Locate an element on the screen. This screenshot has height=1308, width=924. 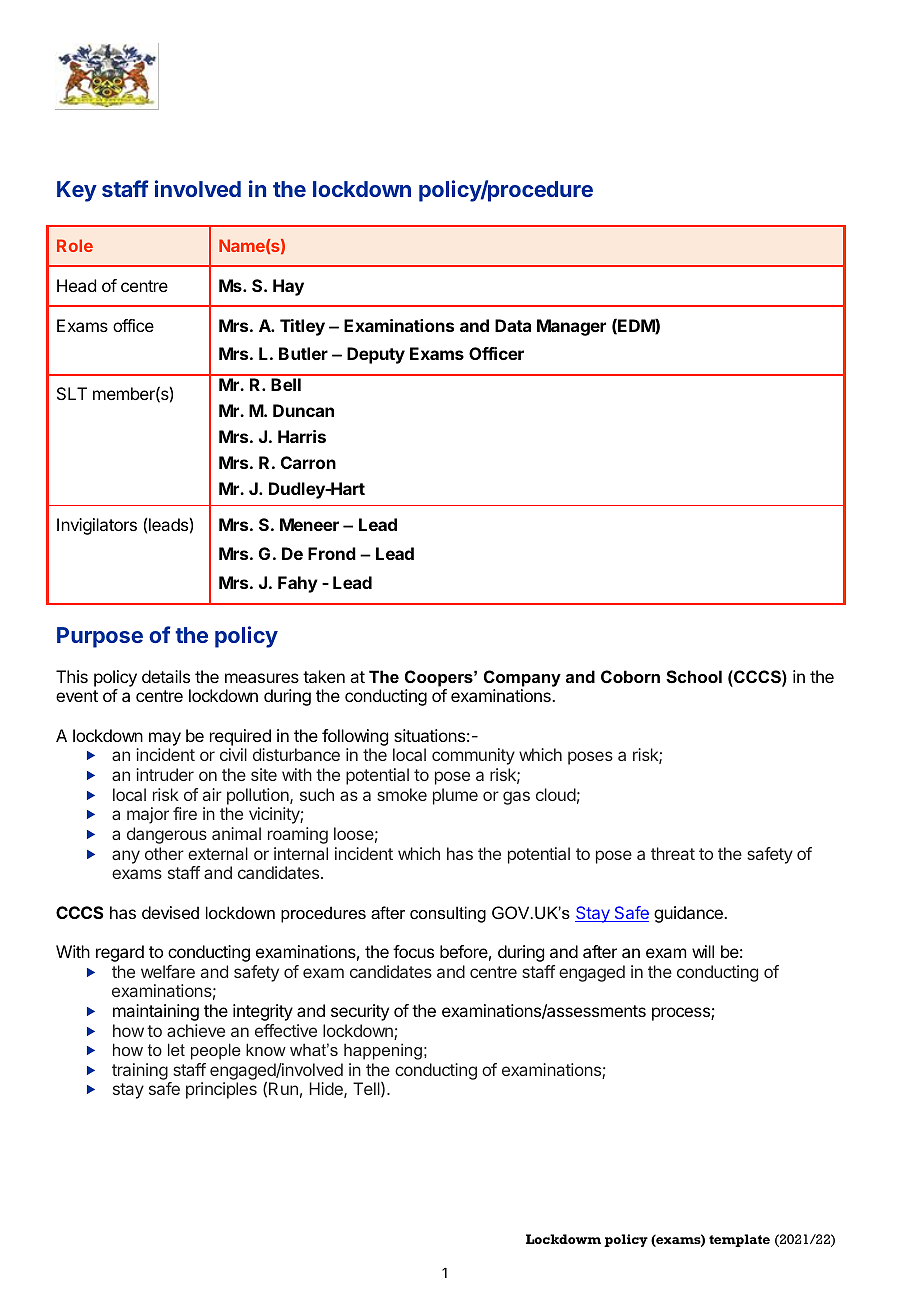
Harris is located at coordinates (302, 436).
